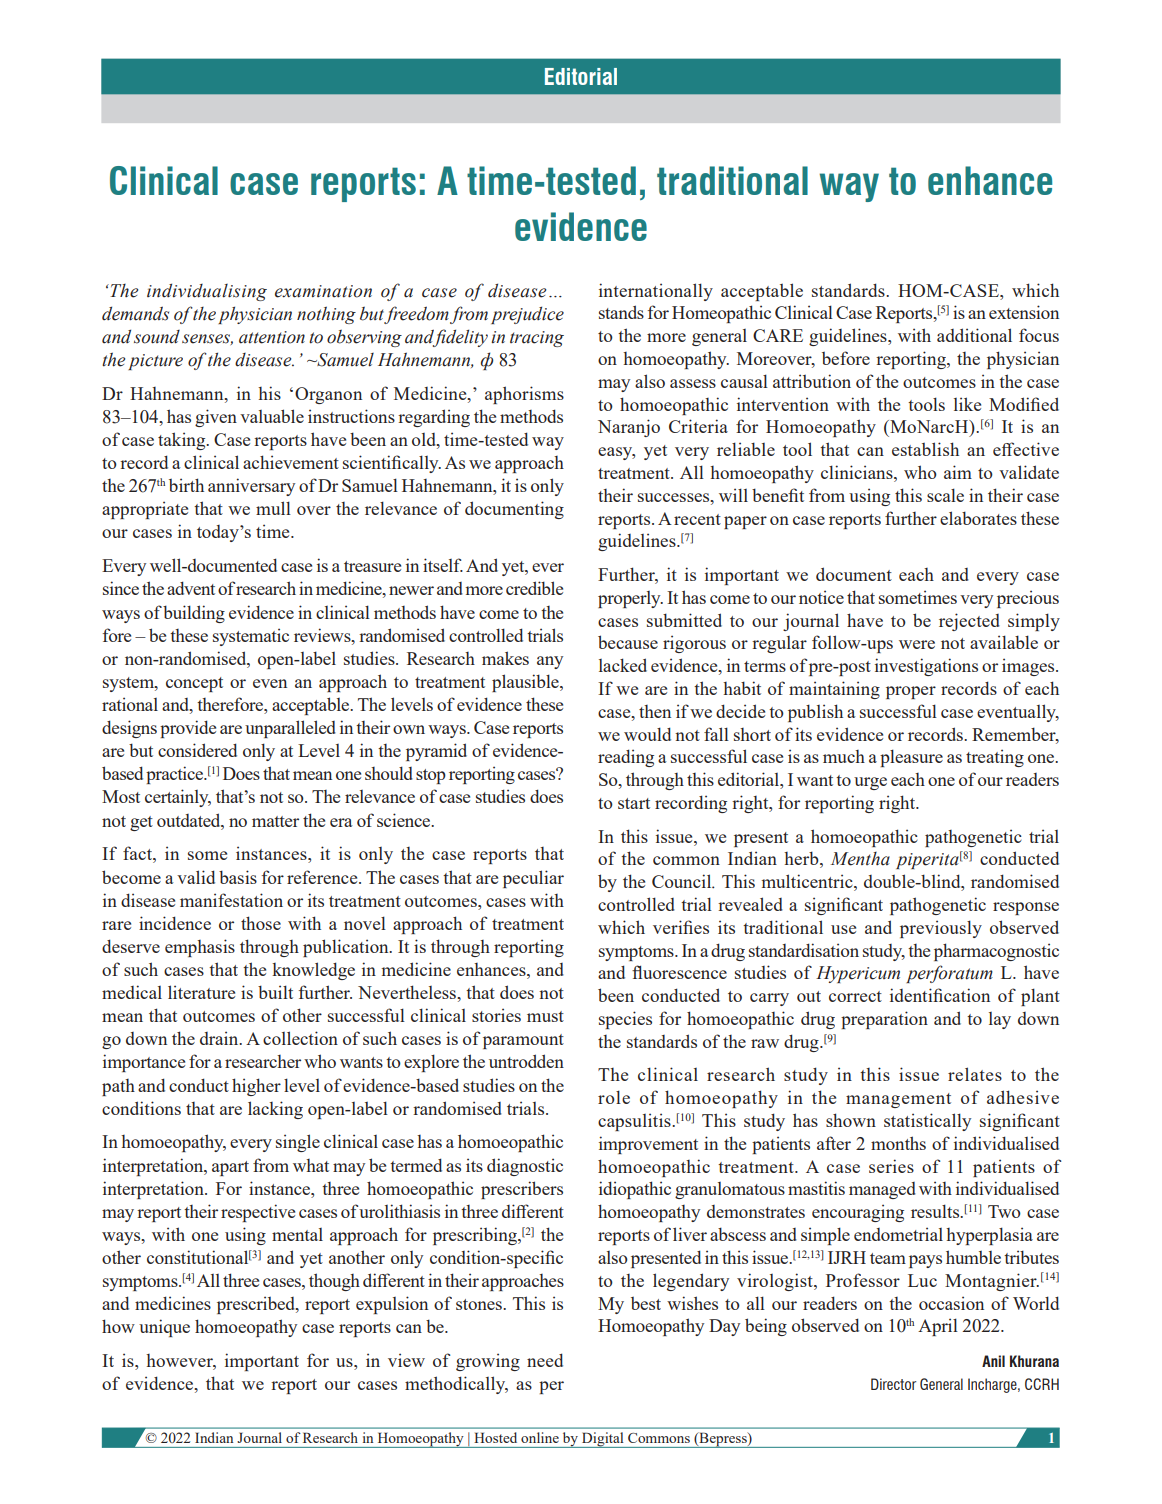  What do you see at coordinates (969, 622) in the screenshot?
I see `rejected` at bounding box center [969, 622].
